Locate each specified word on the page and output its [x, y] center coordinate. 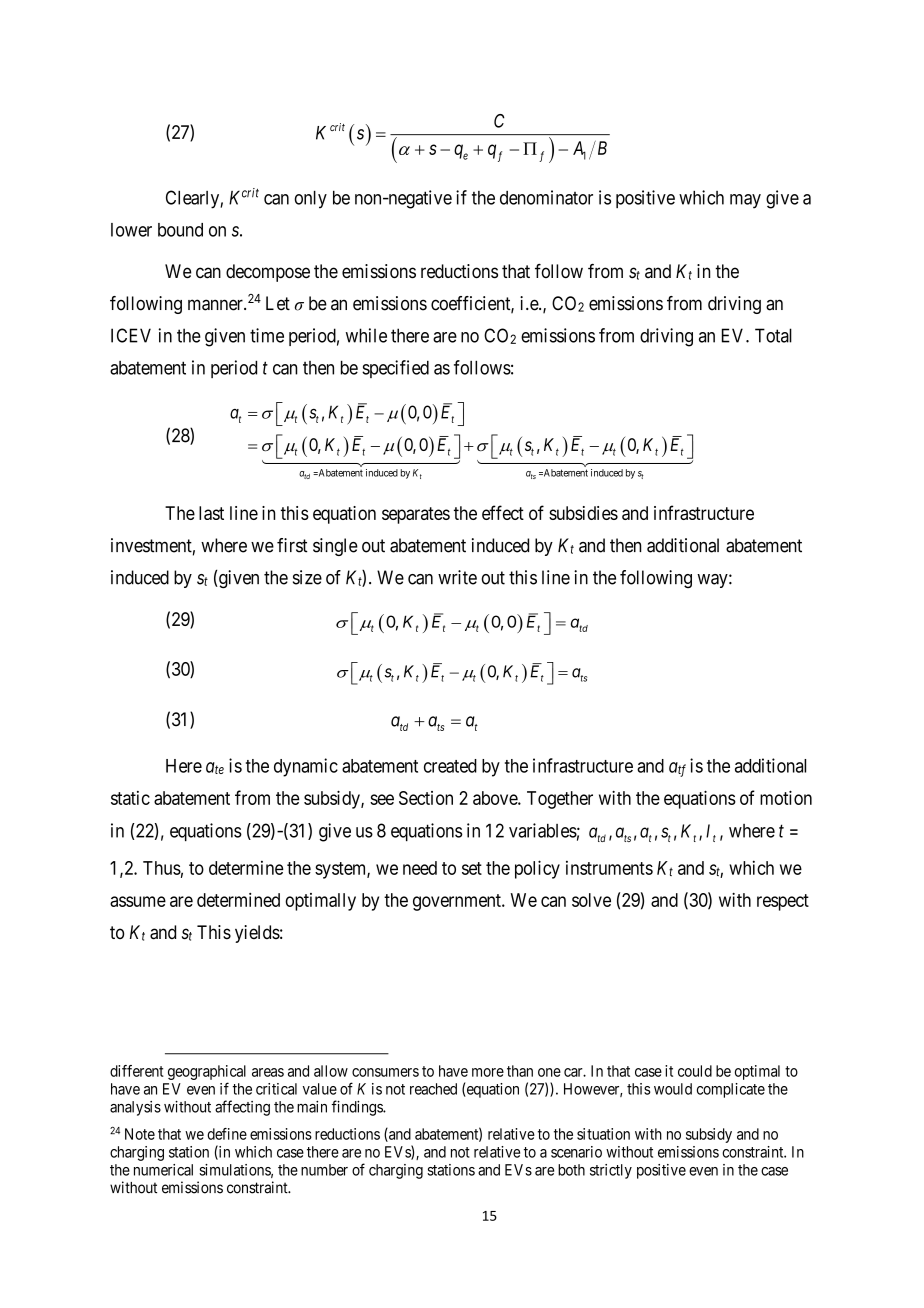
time [267, 335]
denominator [546, 197]
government [458, 902]
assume [138, 901]
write [457, 577]
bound [180, 230]
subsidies [583, 513]
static [130, 798]
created [450, 766]
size [307, 577]
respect [783, 902]
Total [773, 335]
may [745, 201]
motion [786, 797]
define [227, 1134]
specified [395, 369]
